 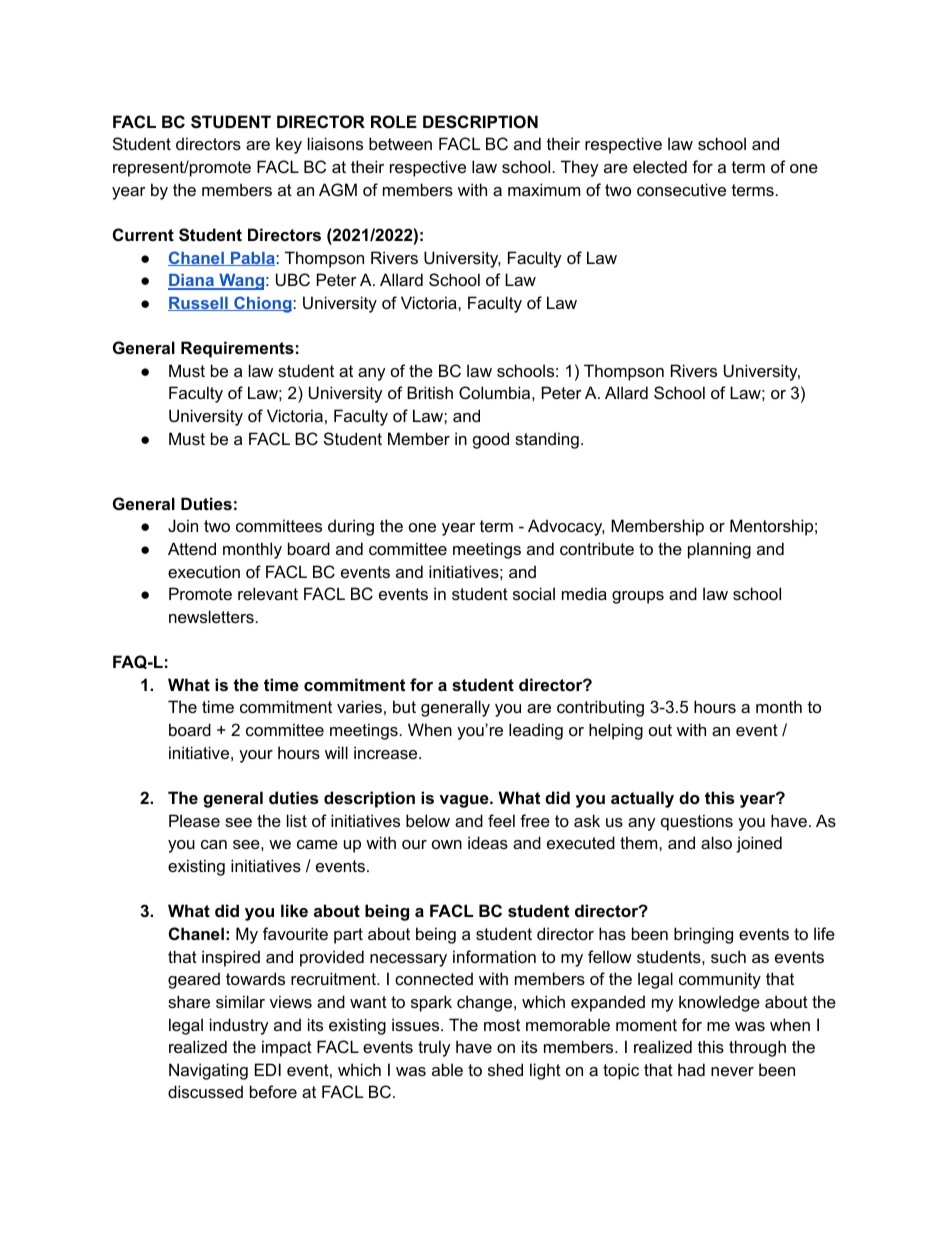 What do you see at coordinates (430, 392) in the screenshot?
I see `British` at bounding box center [430, 392].
